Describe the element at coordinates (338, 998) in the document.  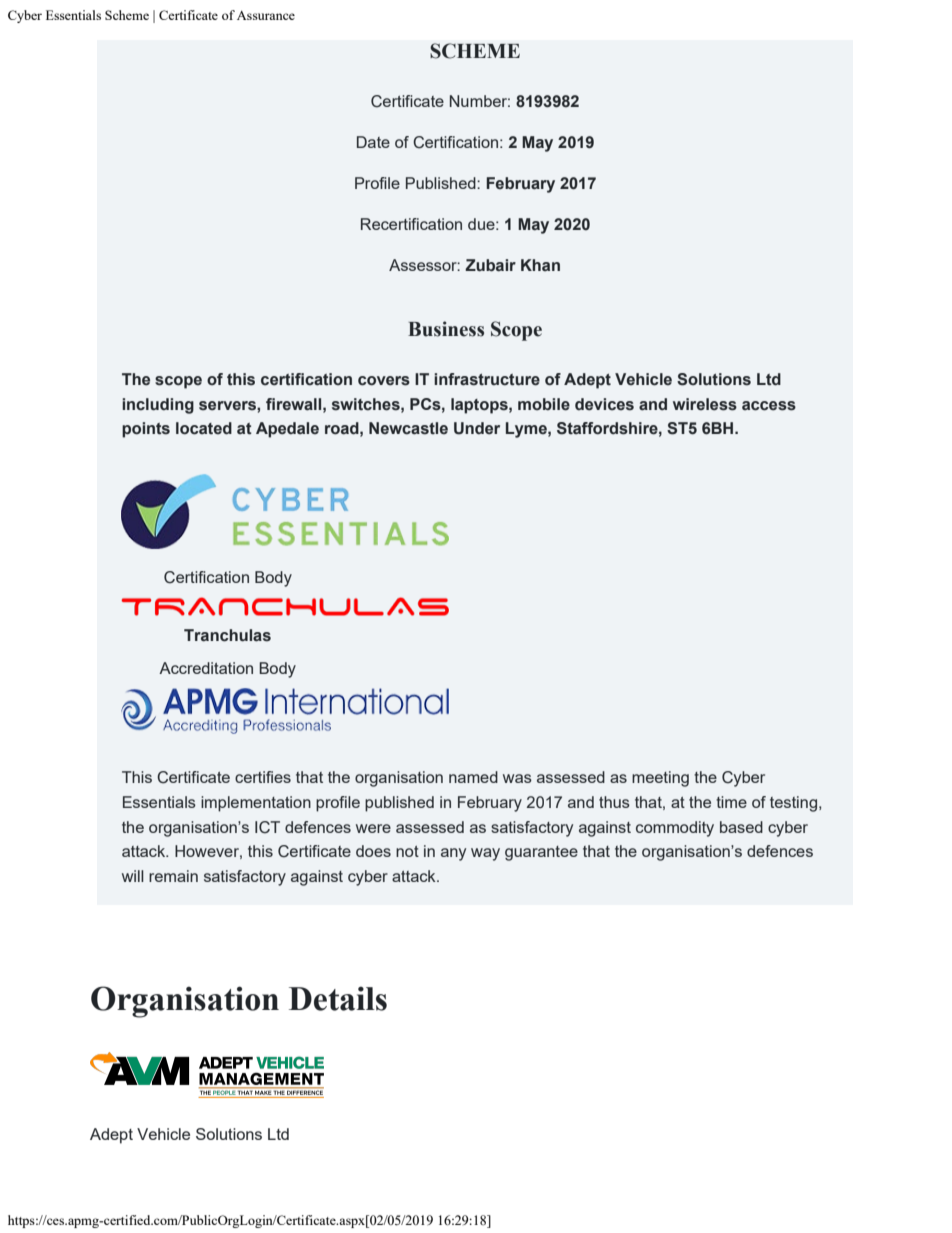
I see `Details` at that location.
